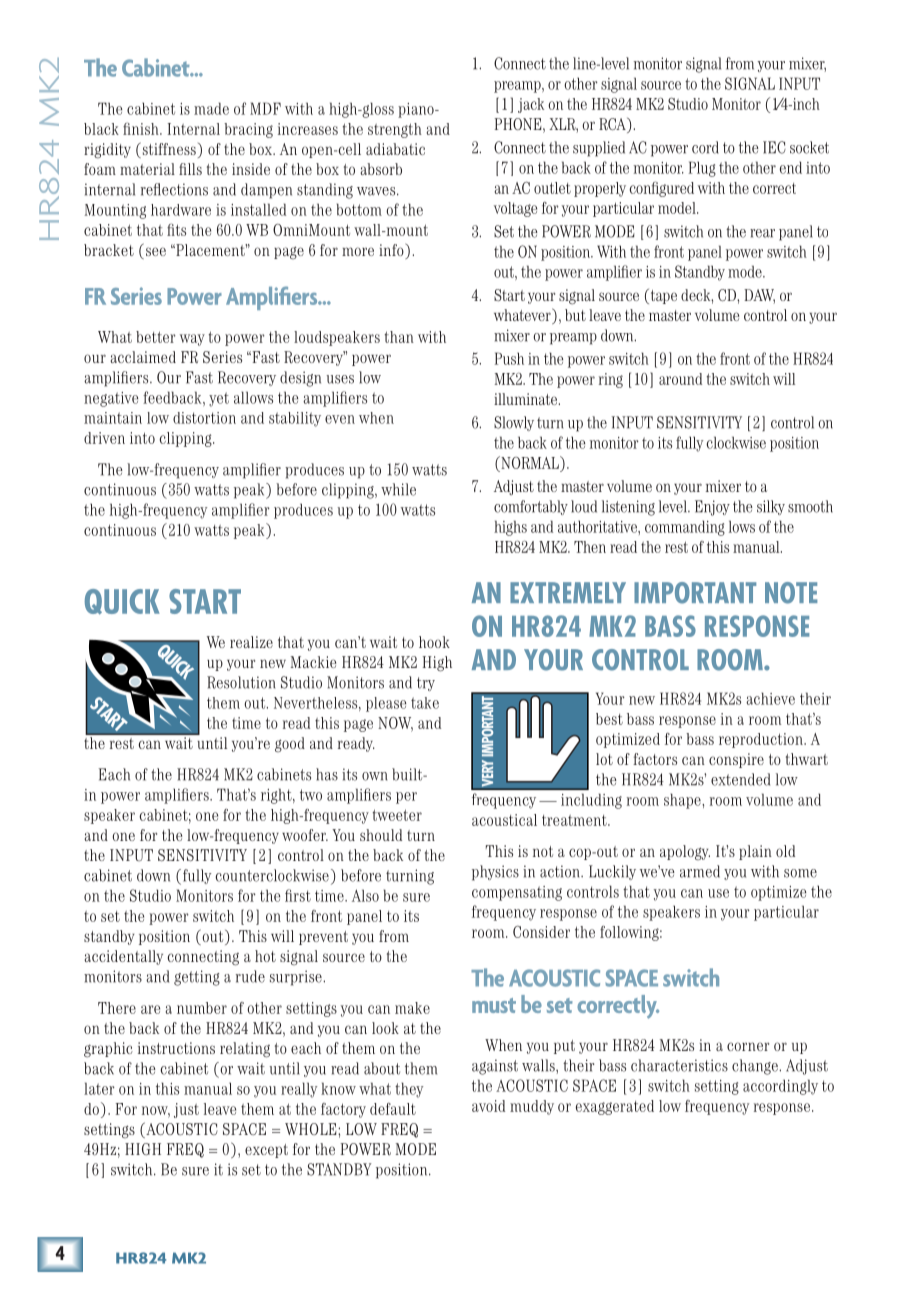 This screenshot has height=1308, width=924. What do you see at coordinates (190, 169) in the screenshot?
I see `fills` at bounding box center [190, 169].
